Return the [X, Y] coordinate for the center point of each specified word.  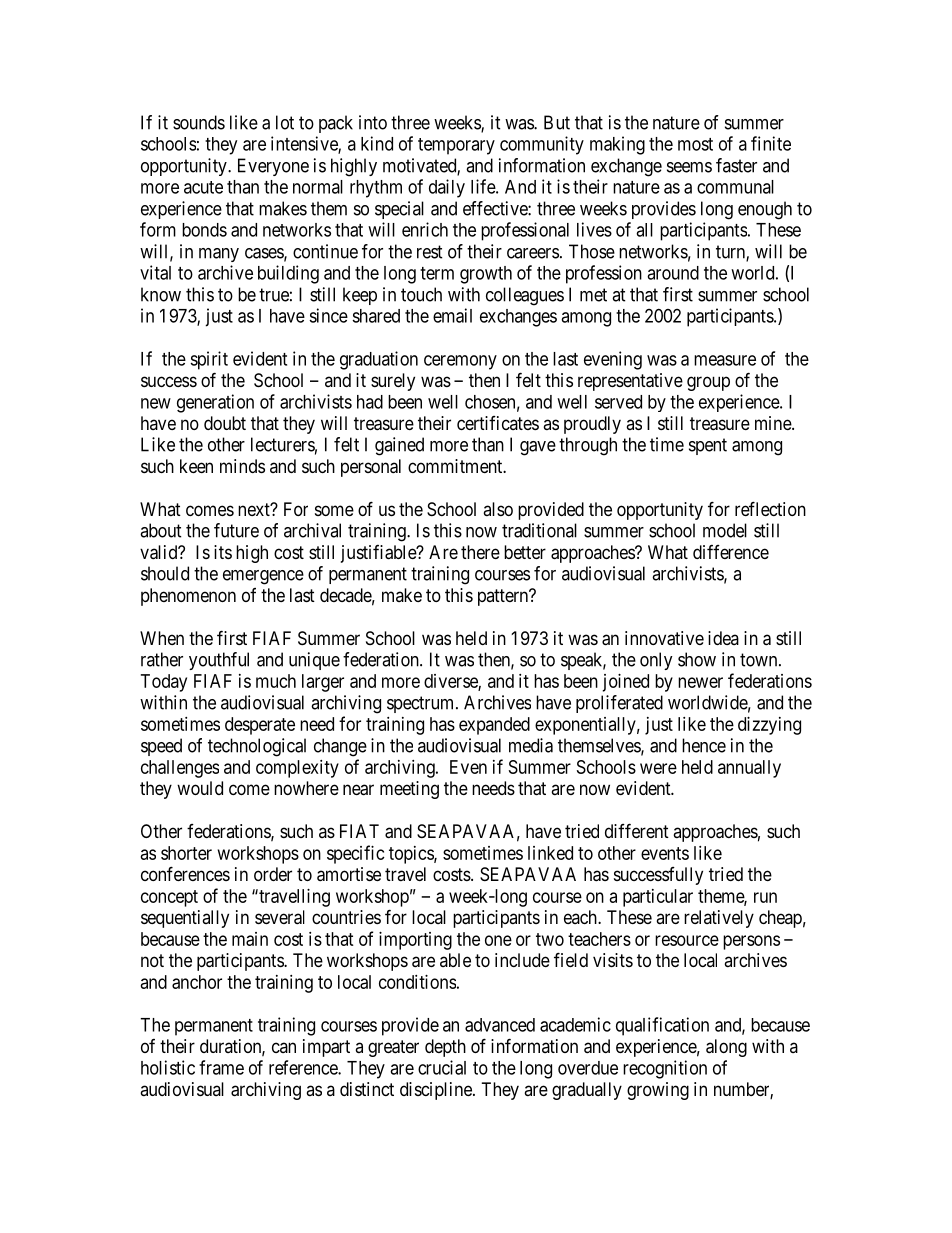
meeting [409, 790]
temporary [456, 146]
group [708, 383]
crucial [442, 1067]
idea [723, 638]
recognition [665, 1069]
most [695, 144]
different [637, 830]
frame [221, 1067]
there [480, 552]
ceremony [460, 362]
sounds [199, 122]
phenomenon [188, 597]
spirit [209, 360]
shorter [186, 853]
